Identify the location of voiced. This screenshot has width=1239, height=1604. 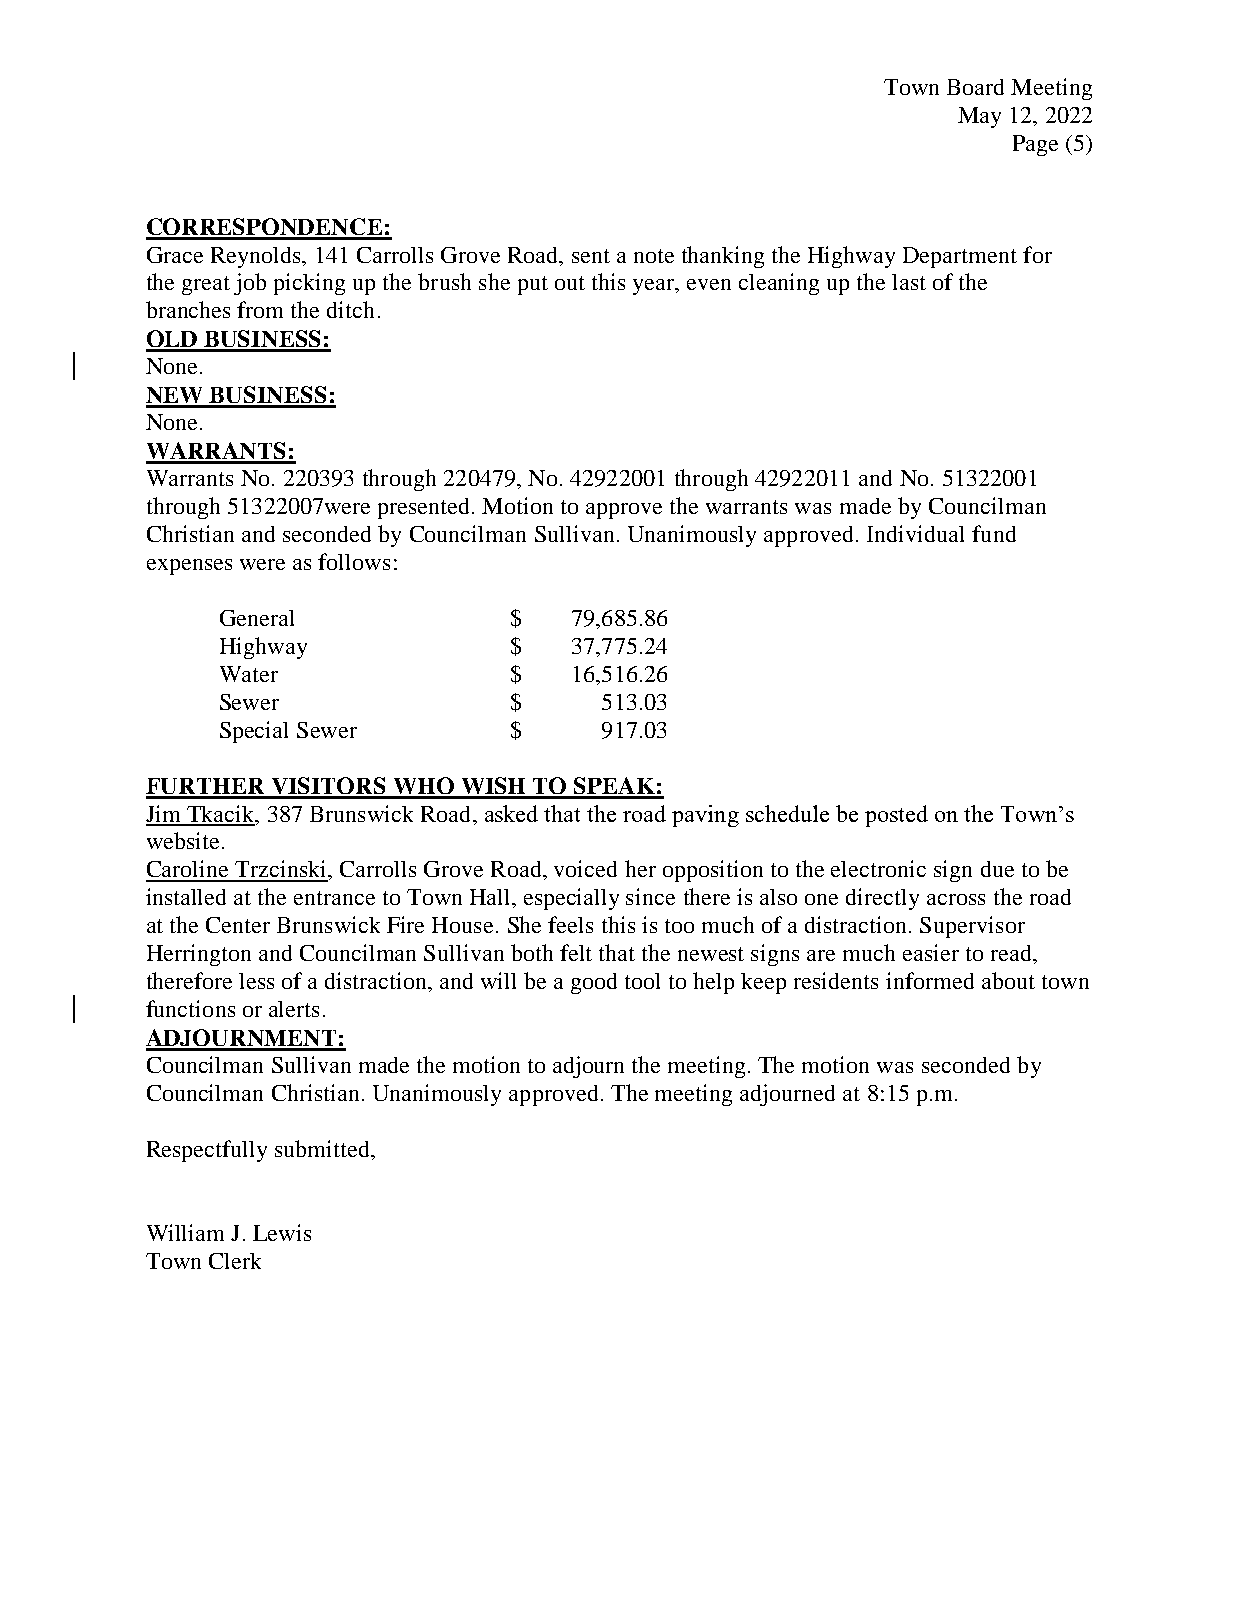
(585, 868).
